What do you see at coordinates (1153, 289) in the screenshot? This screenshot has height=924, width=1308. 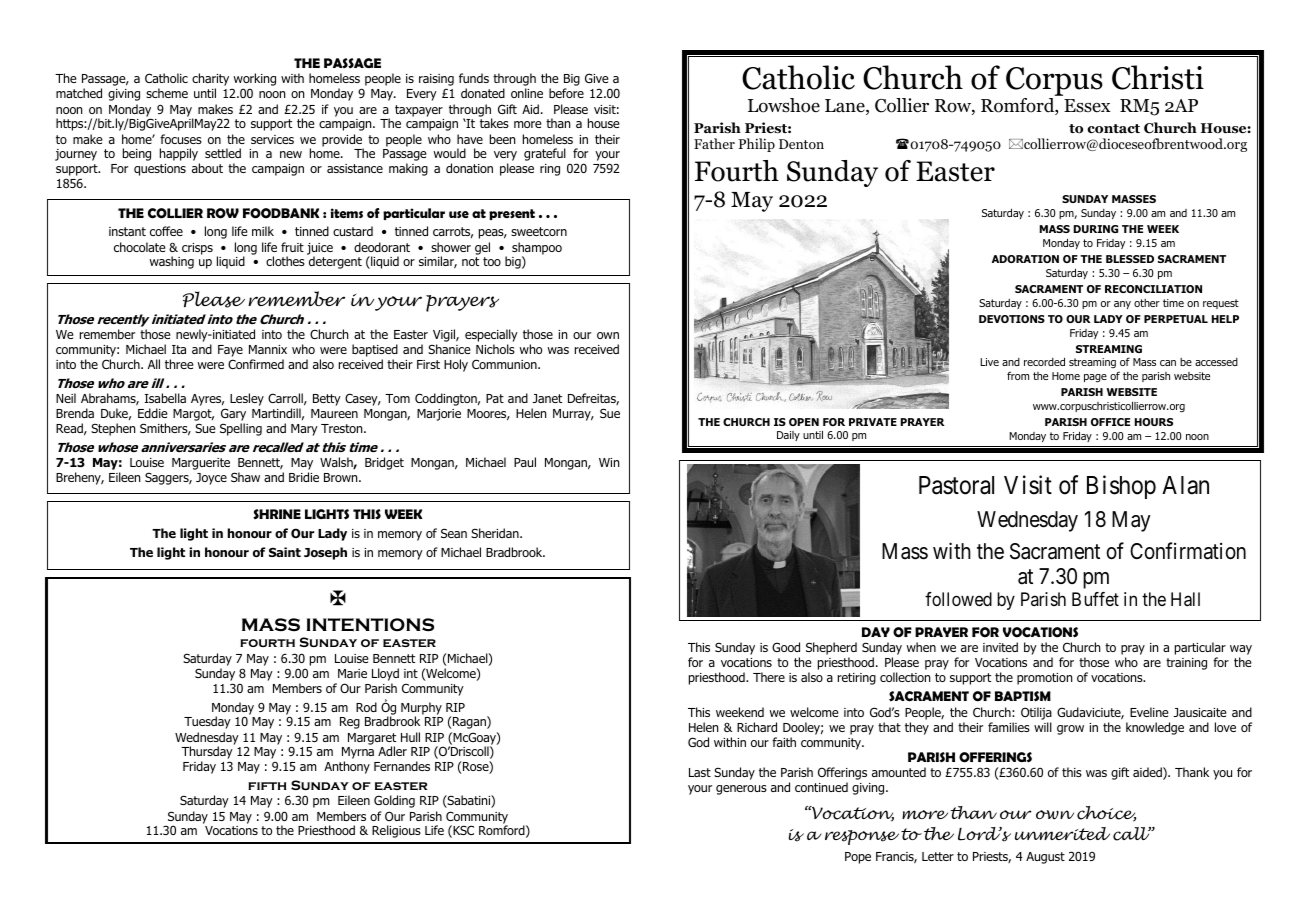 I see `RECONCILIATION` at bounding box center [1153, 289].
